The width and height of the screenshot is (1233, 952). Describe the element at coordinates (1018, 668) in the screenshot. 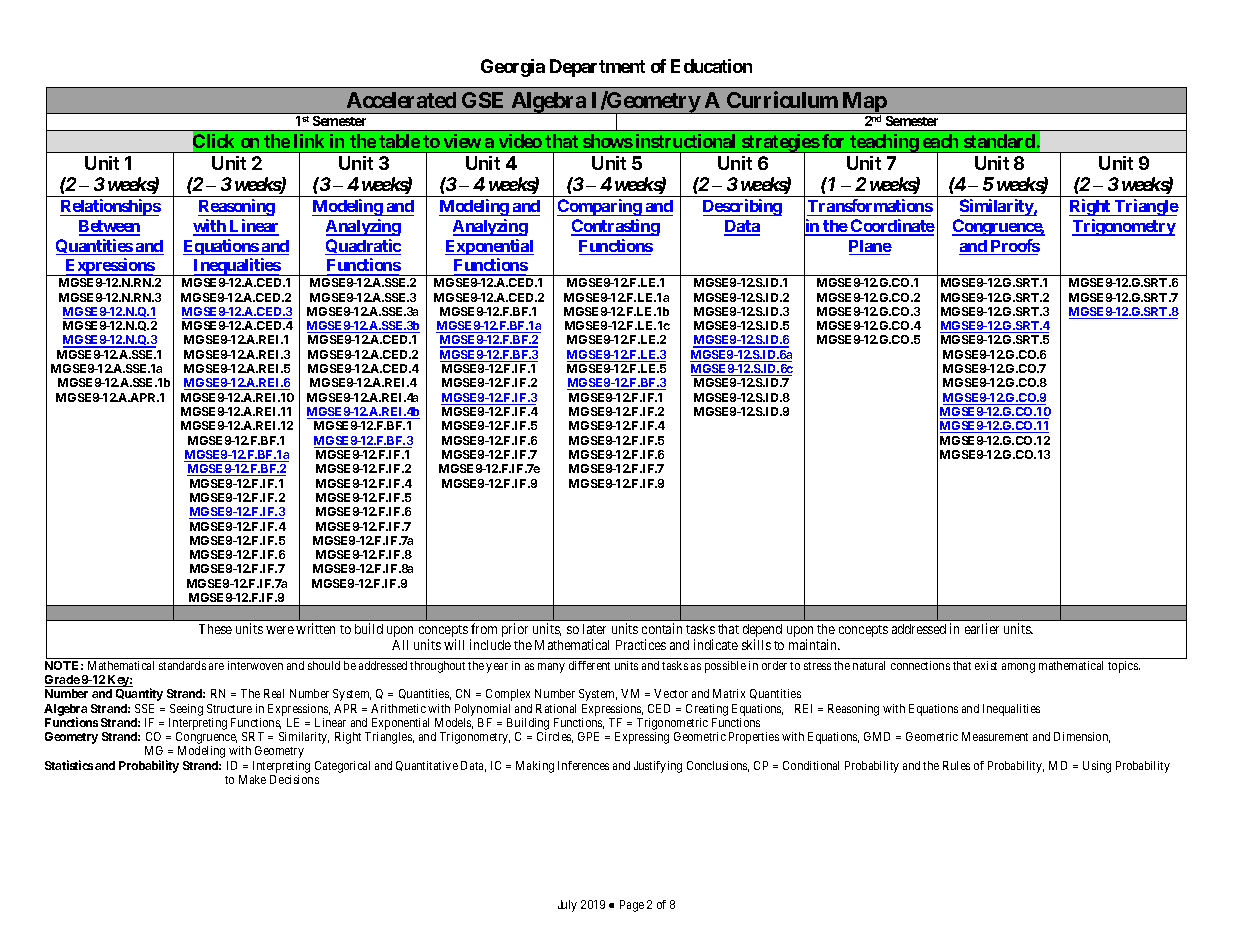

I see `among` at that location.
